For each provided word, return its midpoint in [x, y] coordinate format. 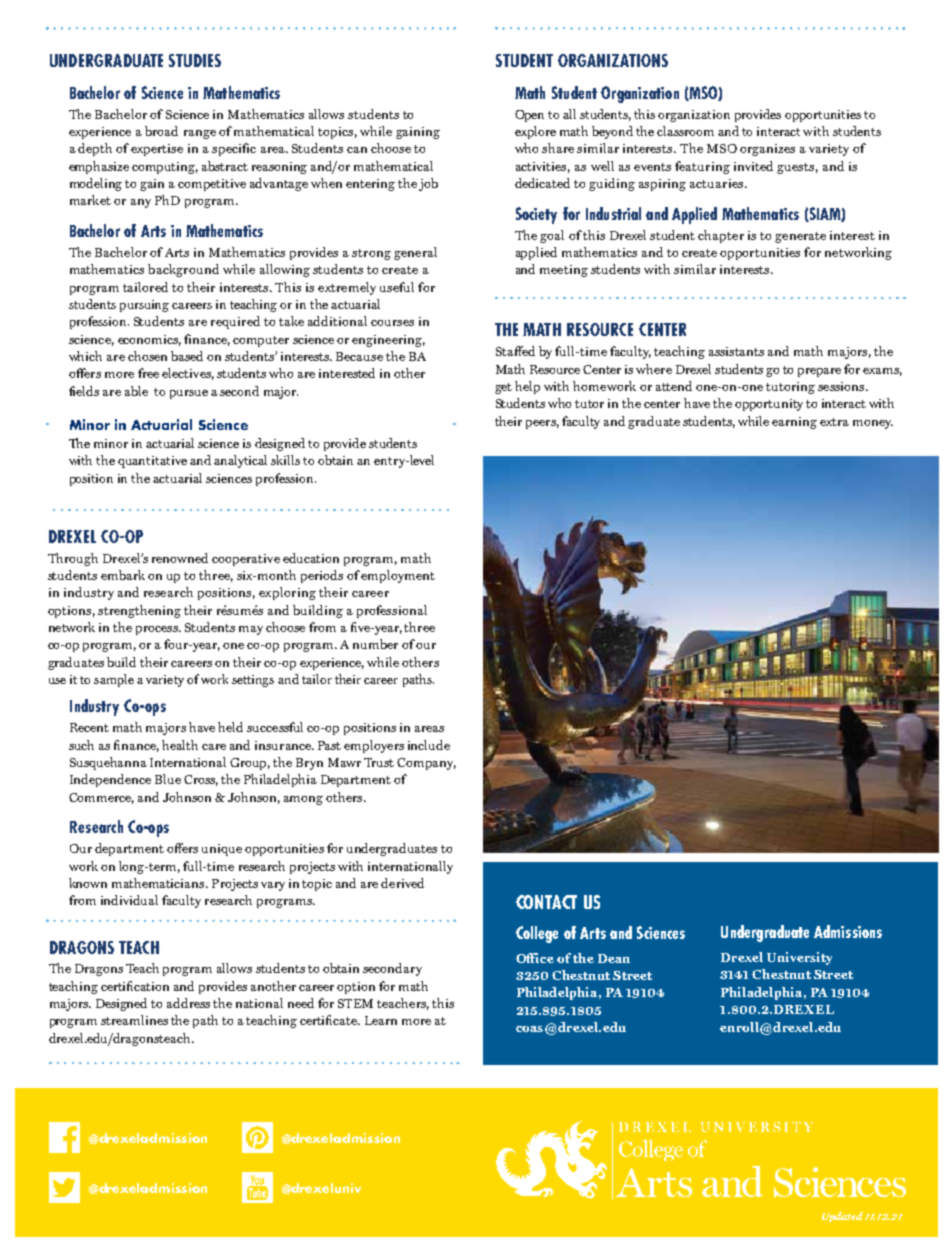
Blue [168, 779]
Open [529, 116]
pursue [189, 394]
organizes [767, 150]
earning [794, 423]
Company [426, 764]
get [503, 388]
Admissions [848, 931]
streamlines [134, 1020]
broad [161, 131]
